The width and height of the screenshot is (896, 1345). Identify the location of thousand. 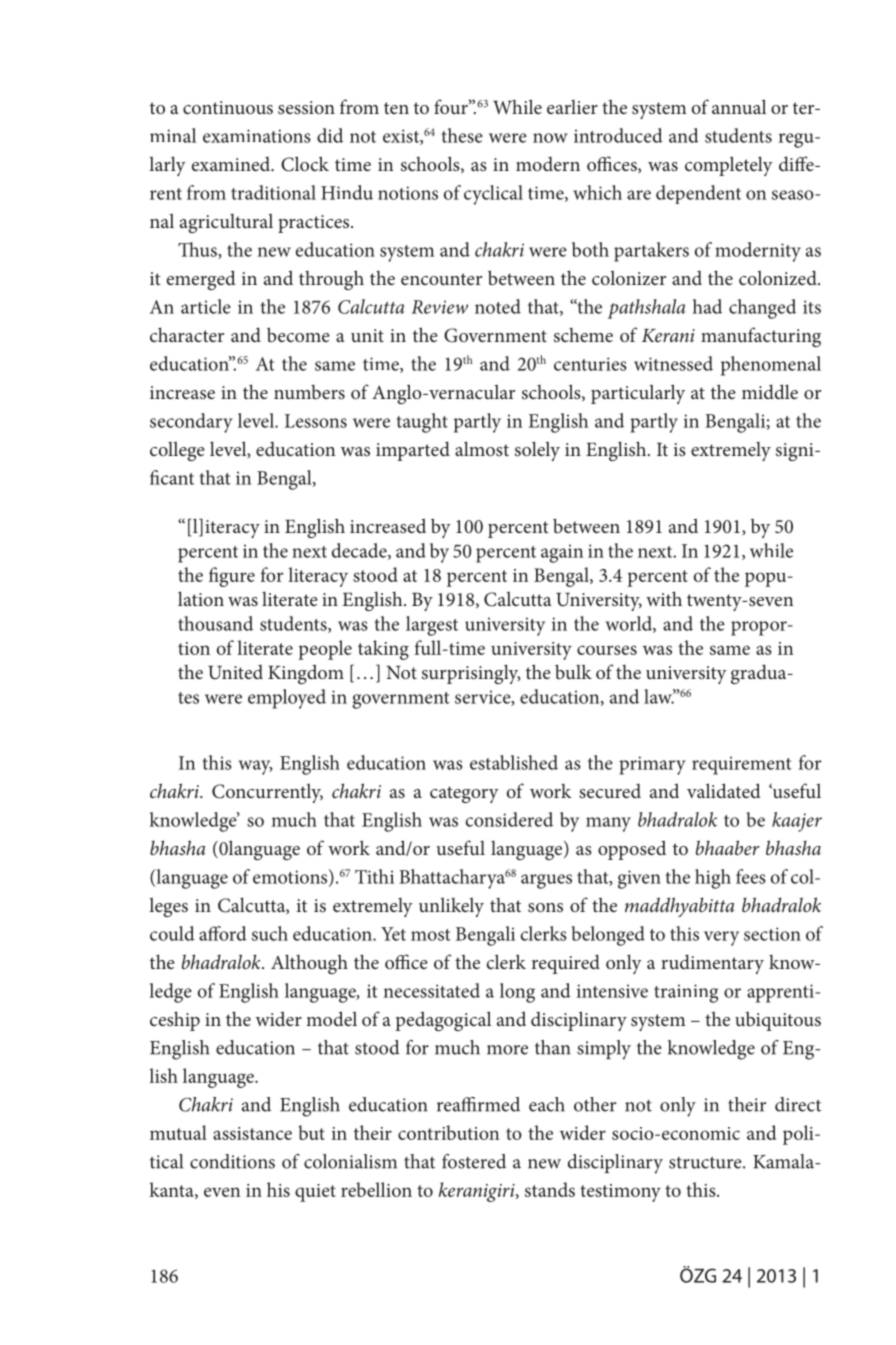
(215, 623).
